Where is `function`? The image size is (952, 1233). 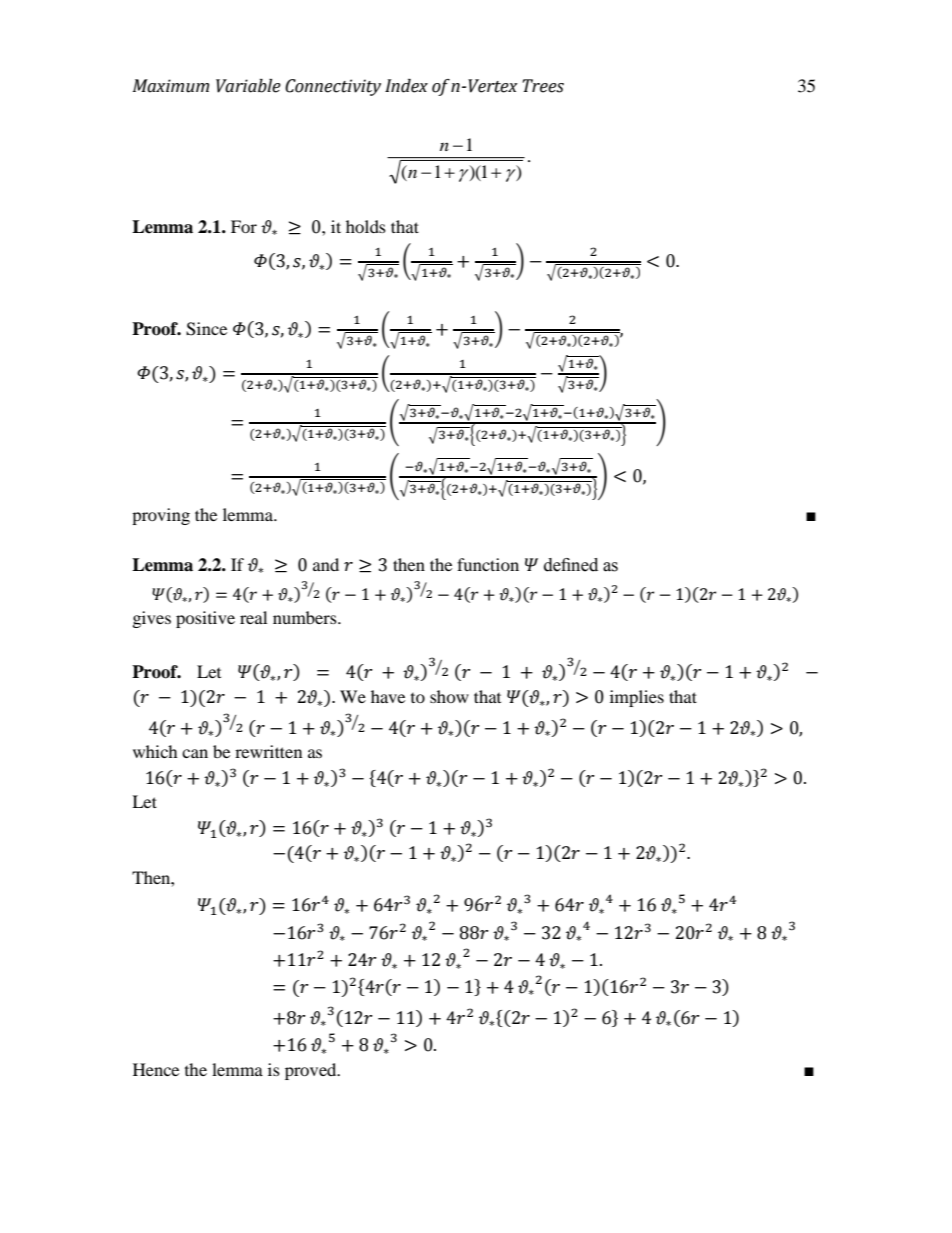 function is located at coordinates (488, 564).
